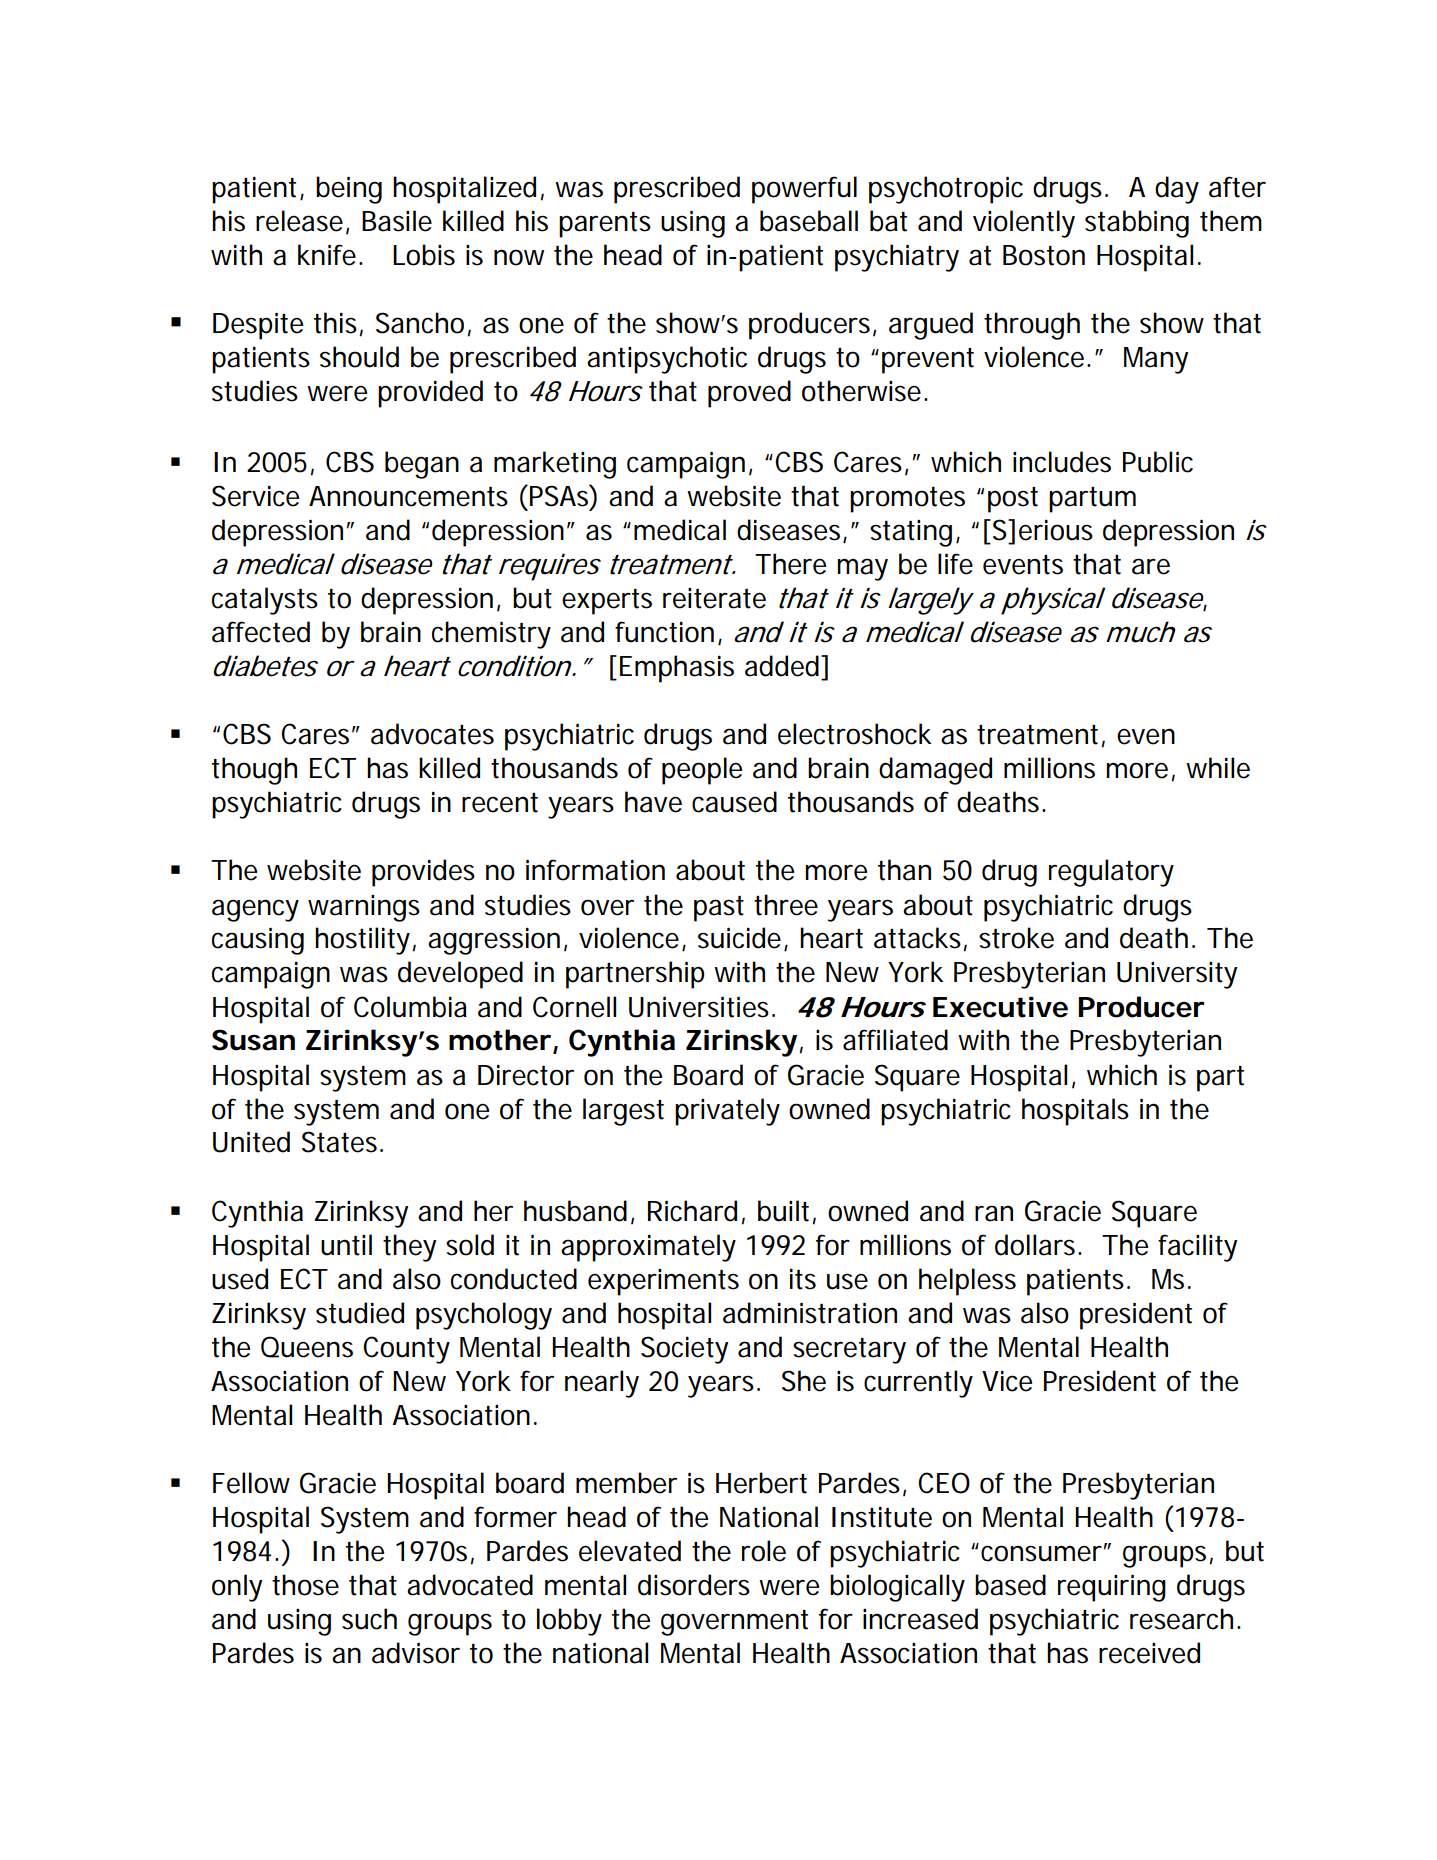  What do you see at coordinates (809, 221) in the page?
I see `baseball` at bounding box center [809, 221].
